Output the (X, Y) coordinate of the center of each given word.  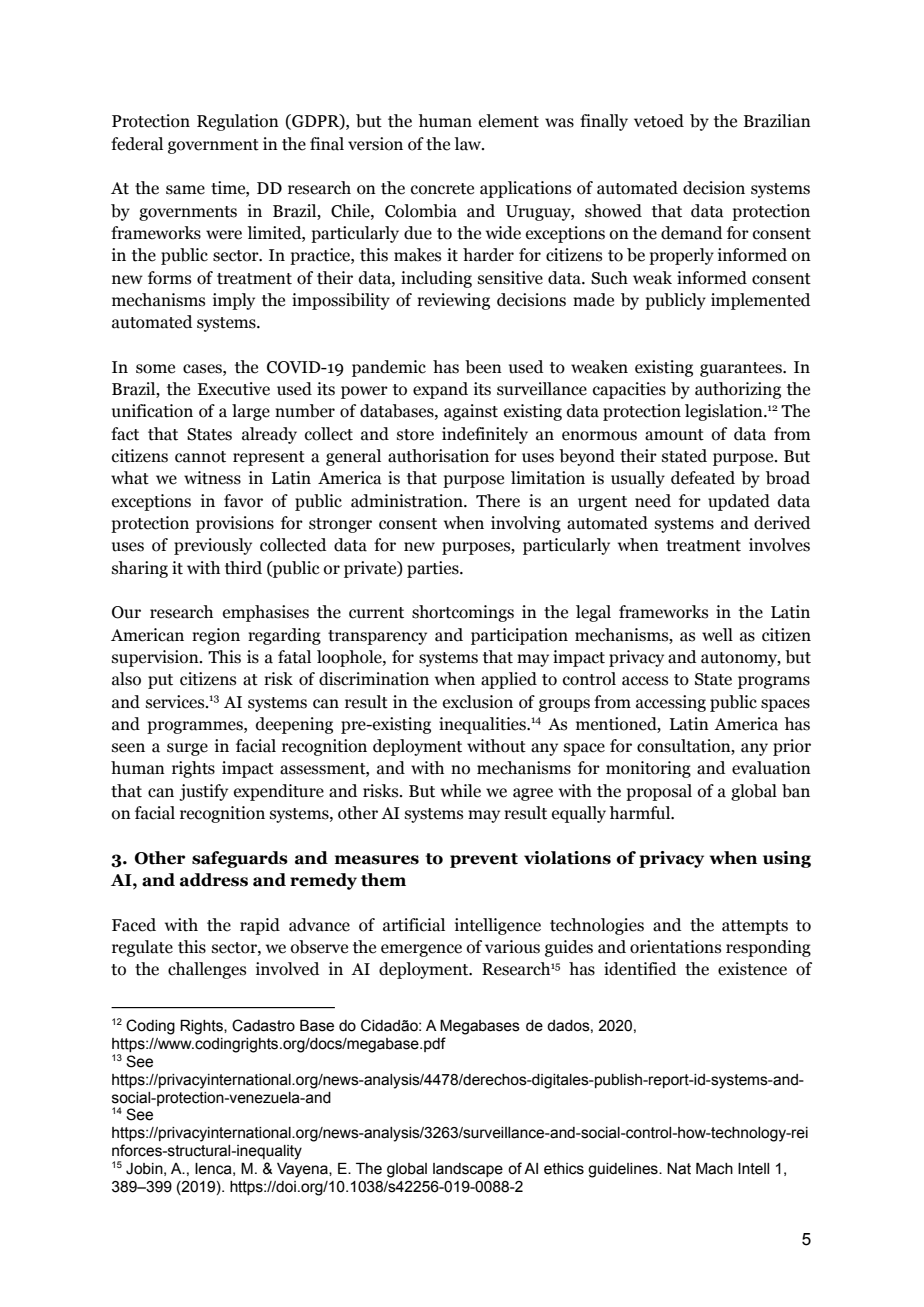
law (469, 144)
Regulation (238, 122)
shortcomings (463, 613)
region (216, 636)
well (717, 635)
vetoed (659, 121)
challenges (207, 970)
